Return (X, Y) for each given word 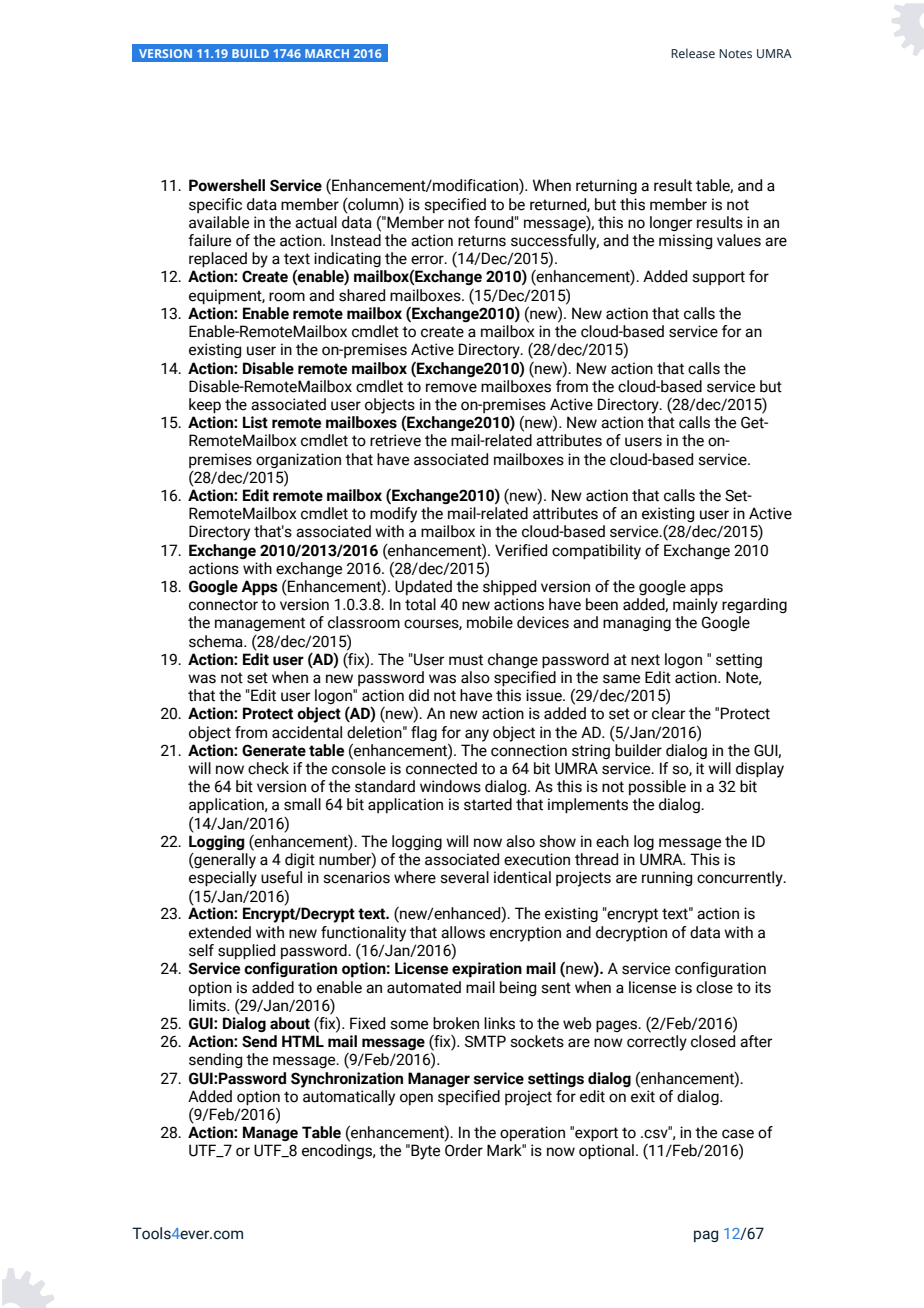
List (255, 422)
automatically (349, 1098)
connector (223, 605)
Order (464, 1150)
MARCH (327, 53)
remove (451, 388)
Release (693, 53)
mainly (695, 606)
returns (482, 241)
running (667, 878)
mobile (490, 622)
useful (281, 877)
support (718, 278)
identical (522, 877)
